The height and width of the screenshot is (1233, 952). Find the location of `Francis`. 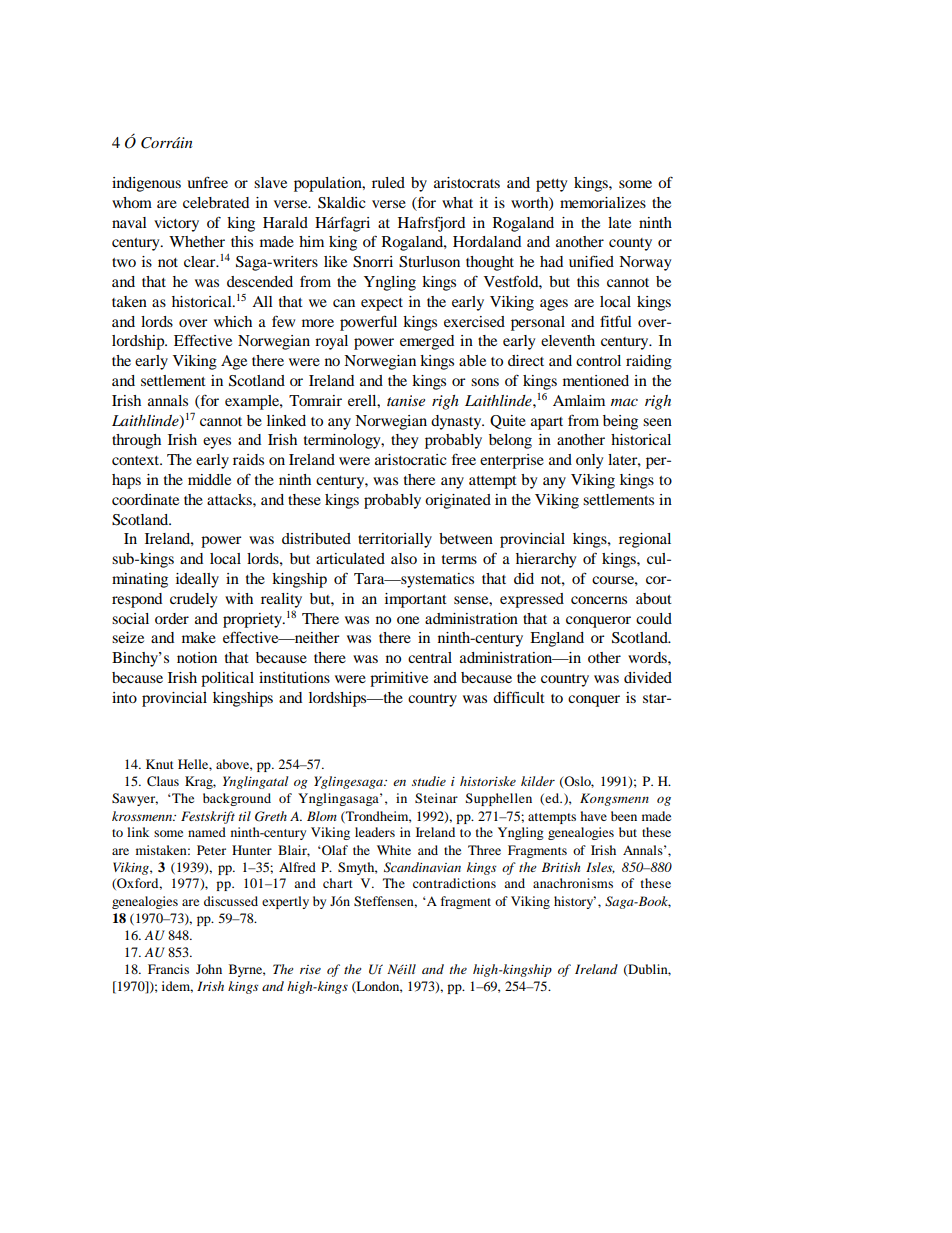

Francis is located at coordinates (168, 969).
